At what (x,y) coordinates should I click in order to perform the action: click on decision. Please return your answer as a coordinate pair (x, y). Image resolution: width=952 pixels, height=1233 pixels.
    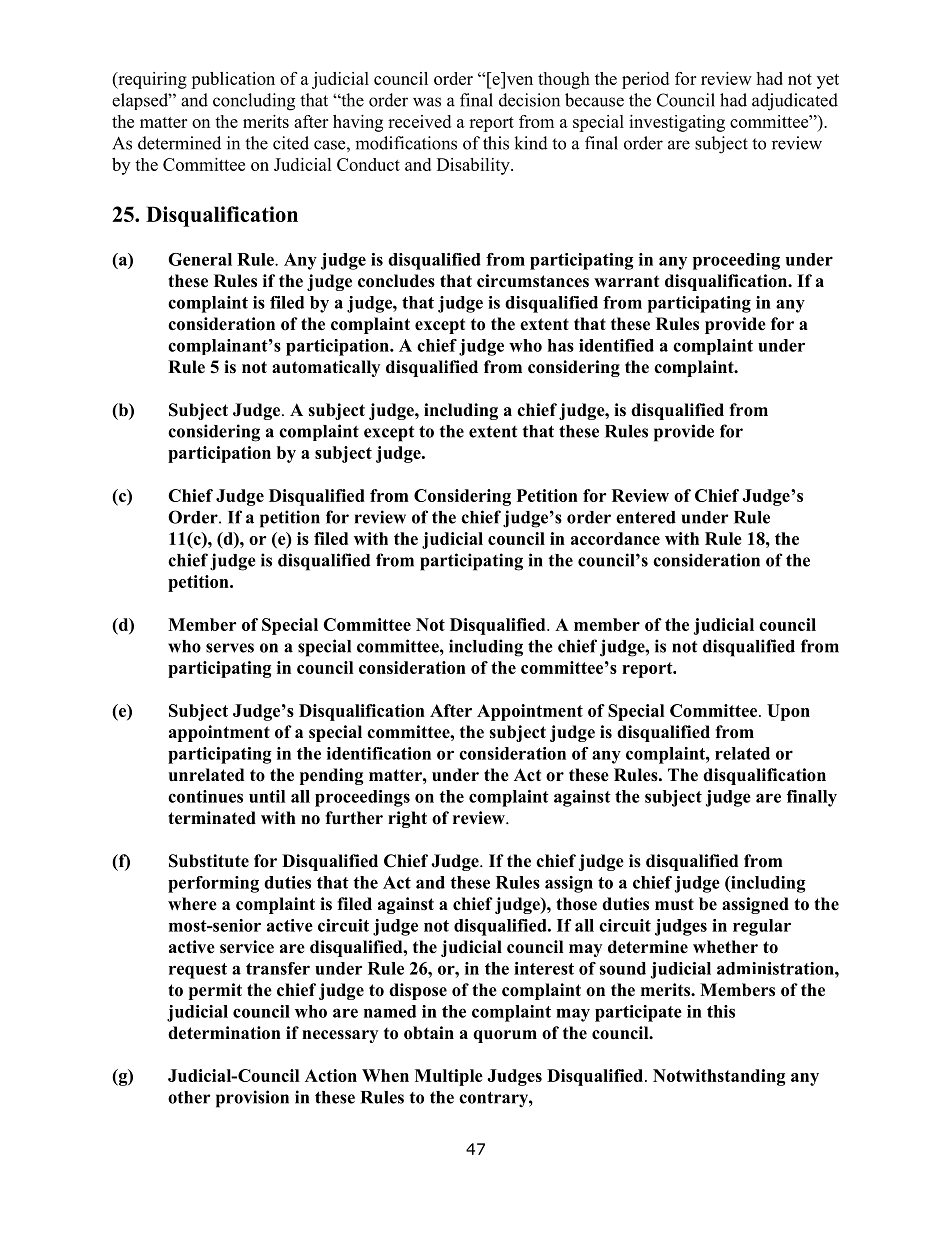
    Looking at the image, I should click on (529, 100).
